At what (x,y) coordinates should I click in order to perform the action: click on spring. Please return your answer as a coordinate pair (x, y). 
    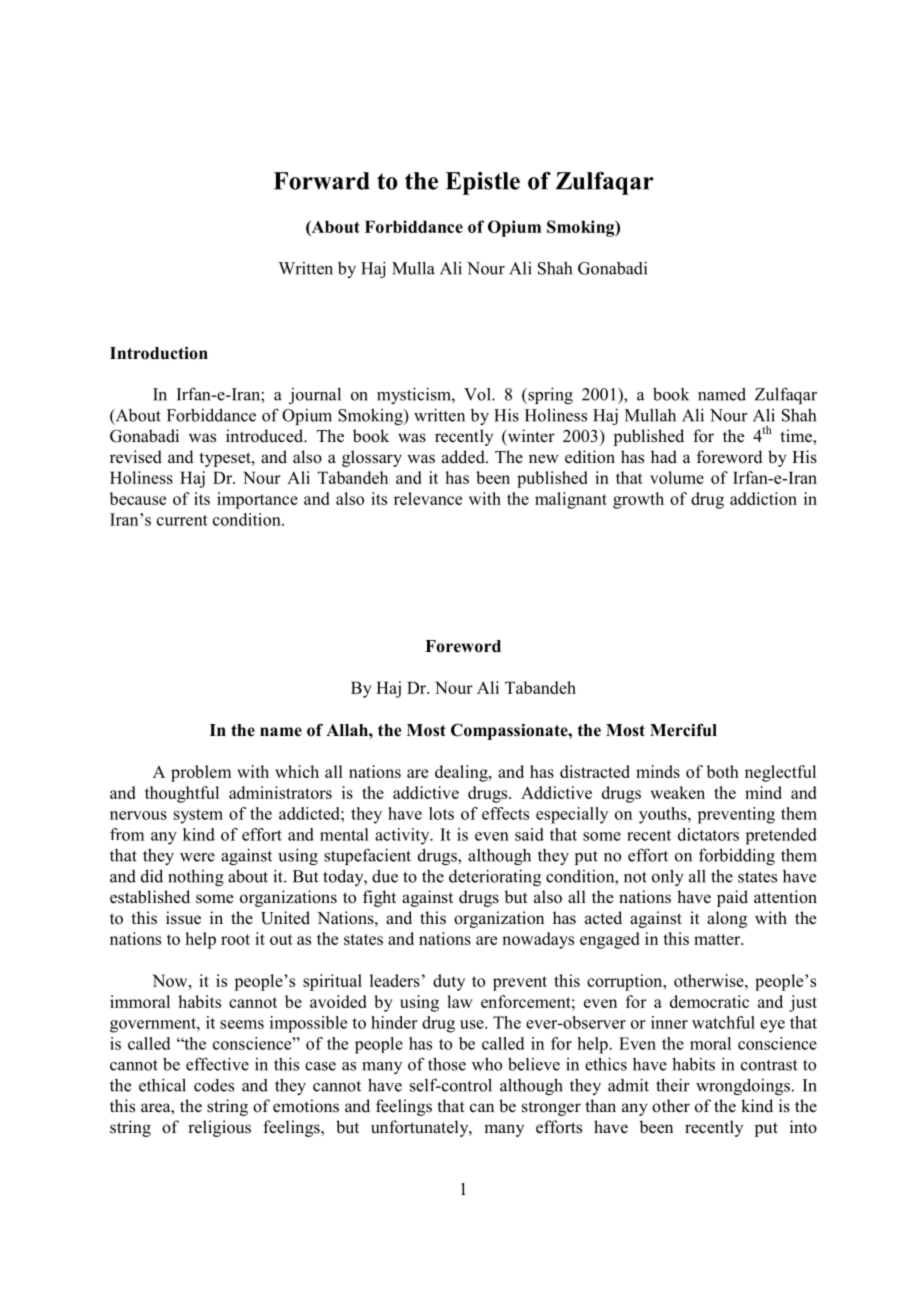
    Looking at the image, I should click on (549, 395).
